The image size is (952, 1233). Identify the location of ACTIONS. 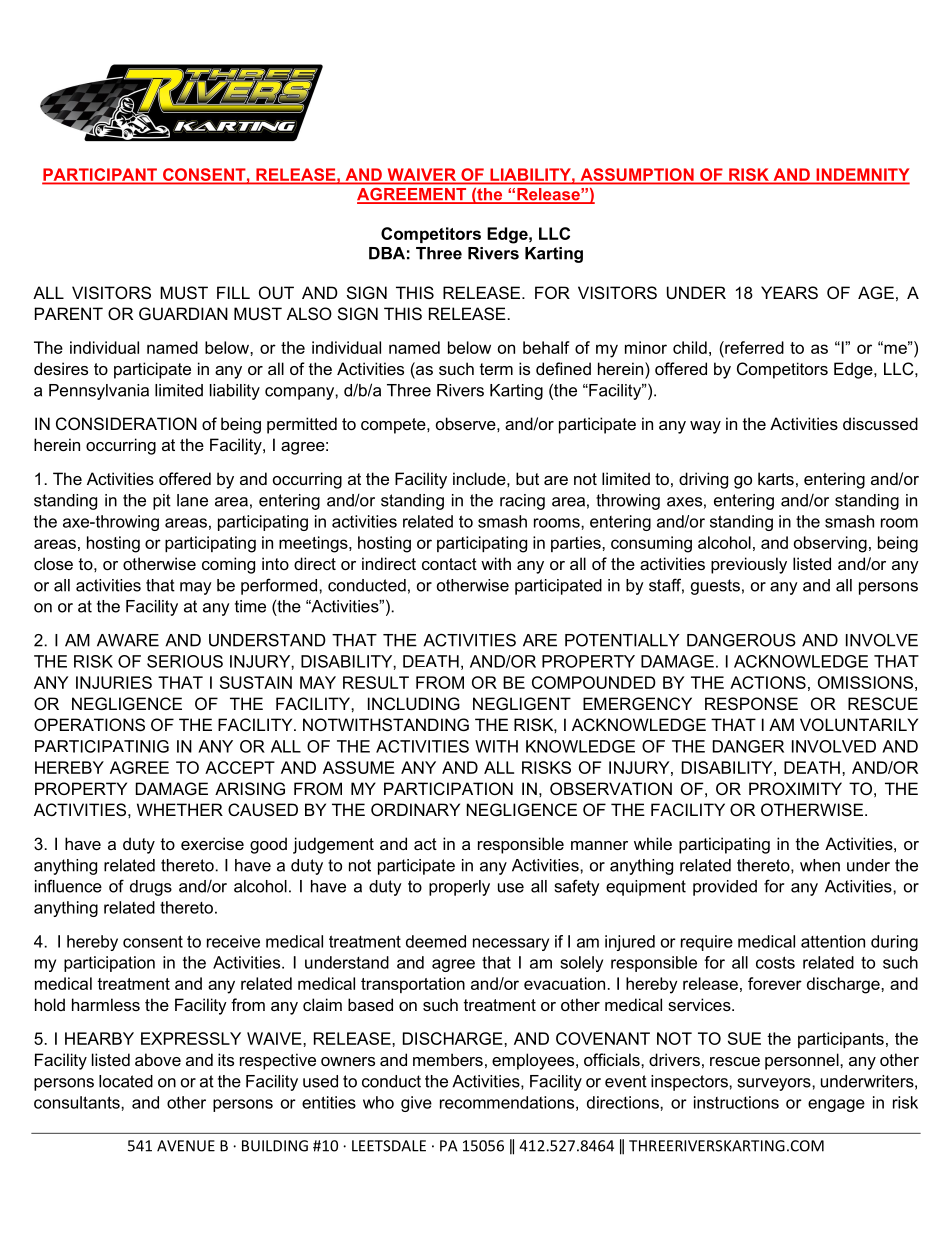
(768, 682).
